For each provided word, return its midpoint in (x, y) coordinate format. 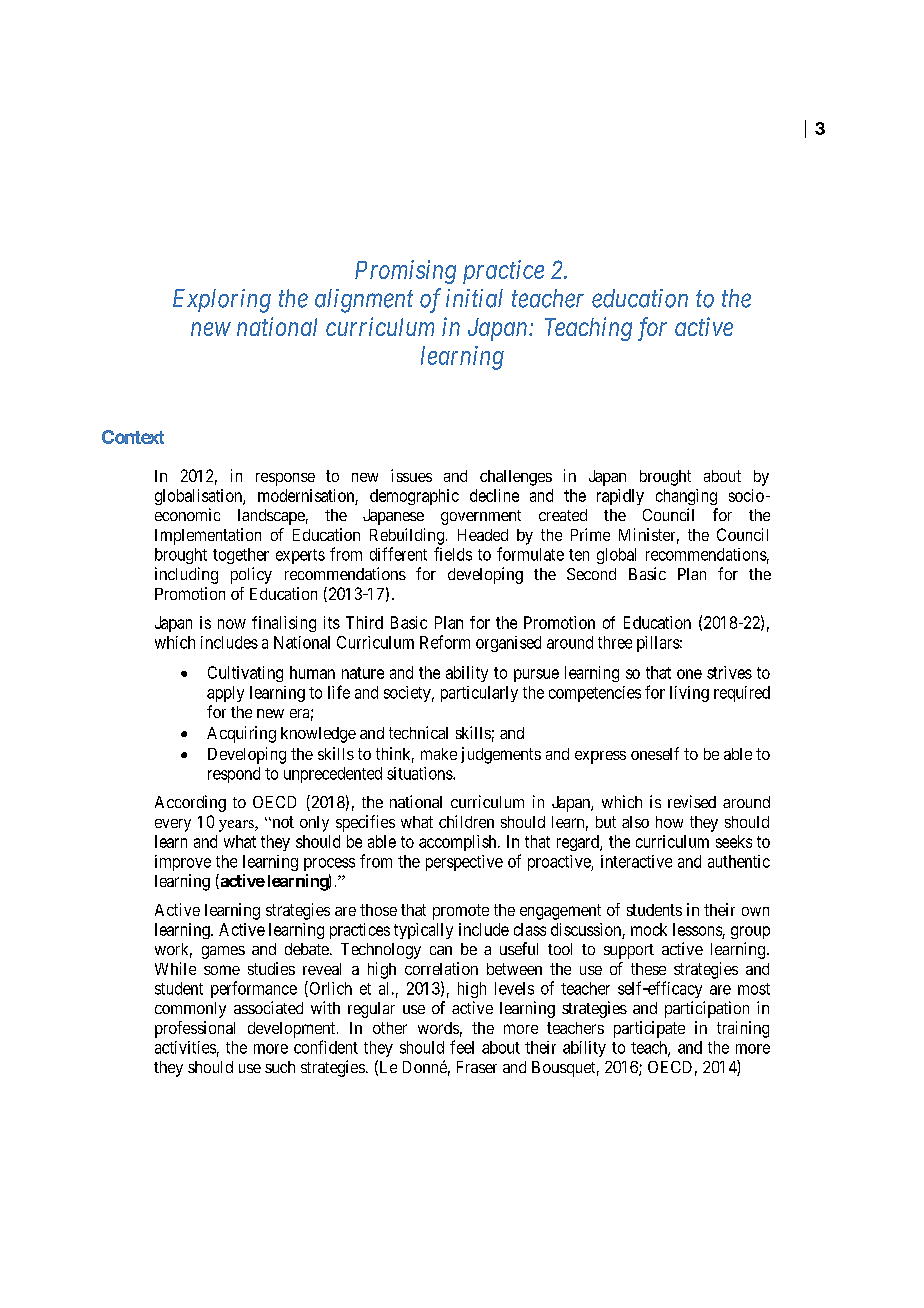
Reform (445, 642)
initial (474, 298)
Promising (405, 272)
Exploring (222, 301)
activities (185, 1047)
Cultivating (245, 674)
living (689, 694)
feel (462, 1047)
